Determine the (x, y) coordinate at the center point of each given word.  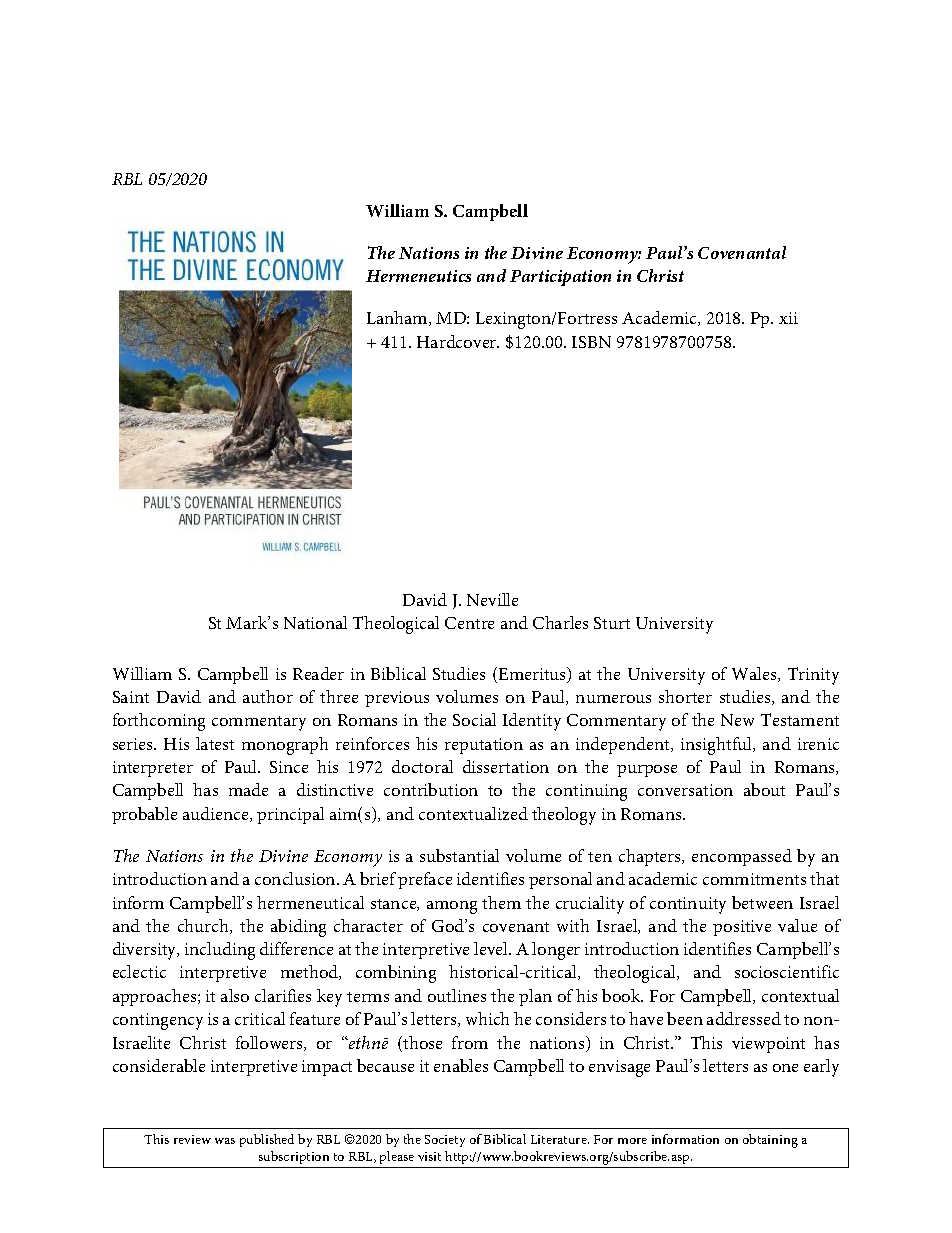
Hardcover (458, 341)
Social (474, 719)
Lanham (398, 318)
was (225, 1141)
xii (788, 318)
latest (215, 743)
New (737, 720)
